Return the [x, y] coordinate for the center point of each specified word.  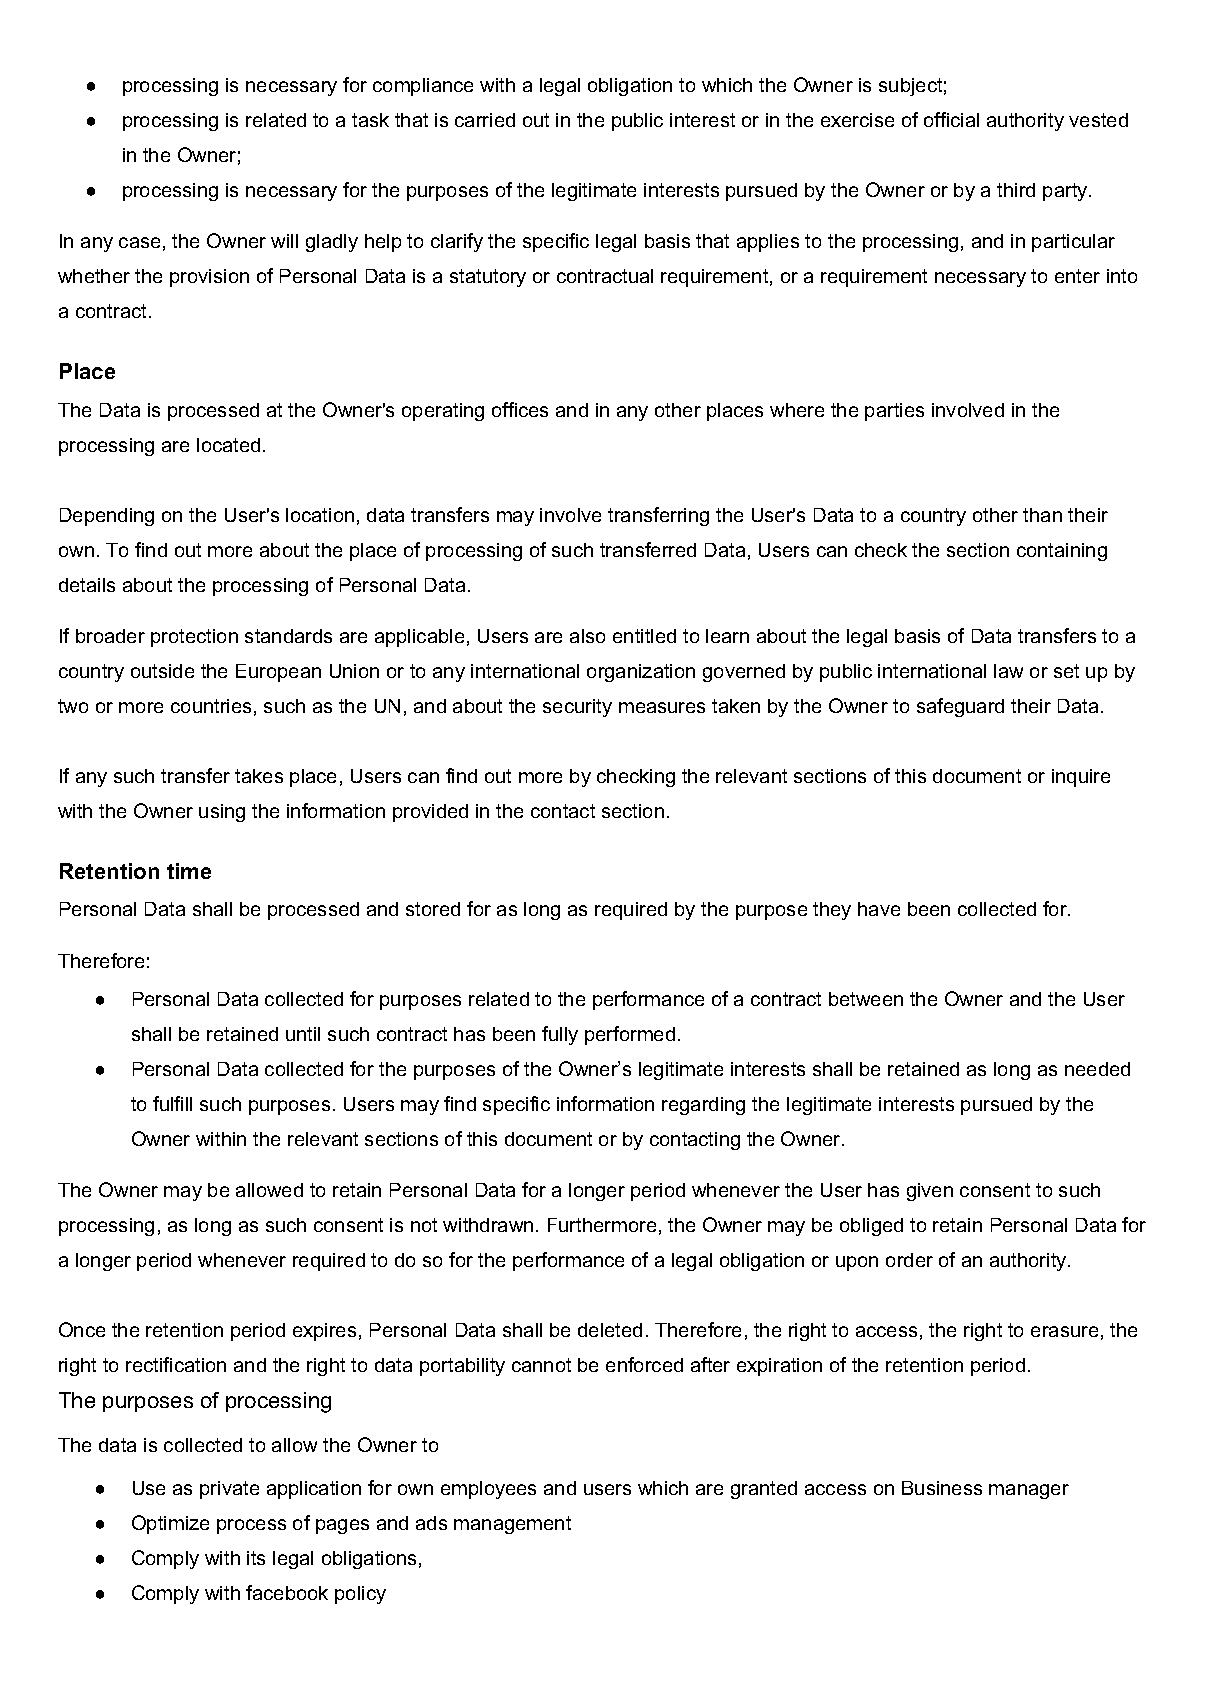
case [139, 242]
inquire [1081, 778]
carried [485, 120]
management [512, 1525]
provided [430, 813]
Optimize [170, 1524]
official [951, 119]
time [189, 871]
